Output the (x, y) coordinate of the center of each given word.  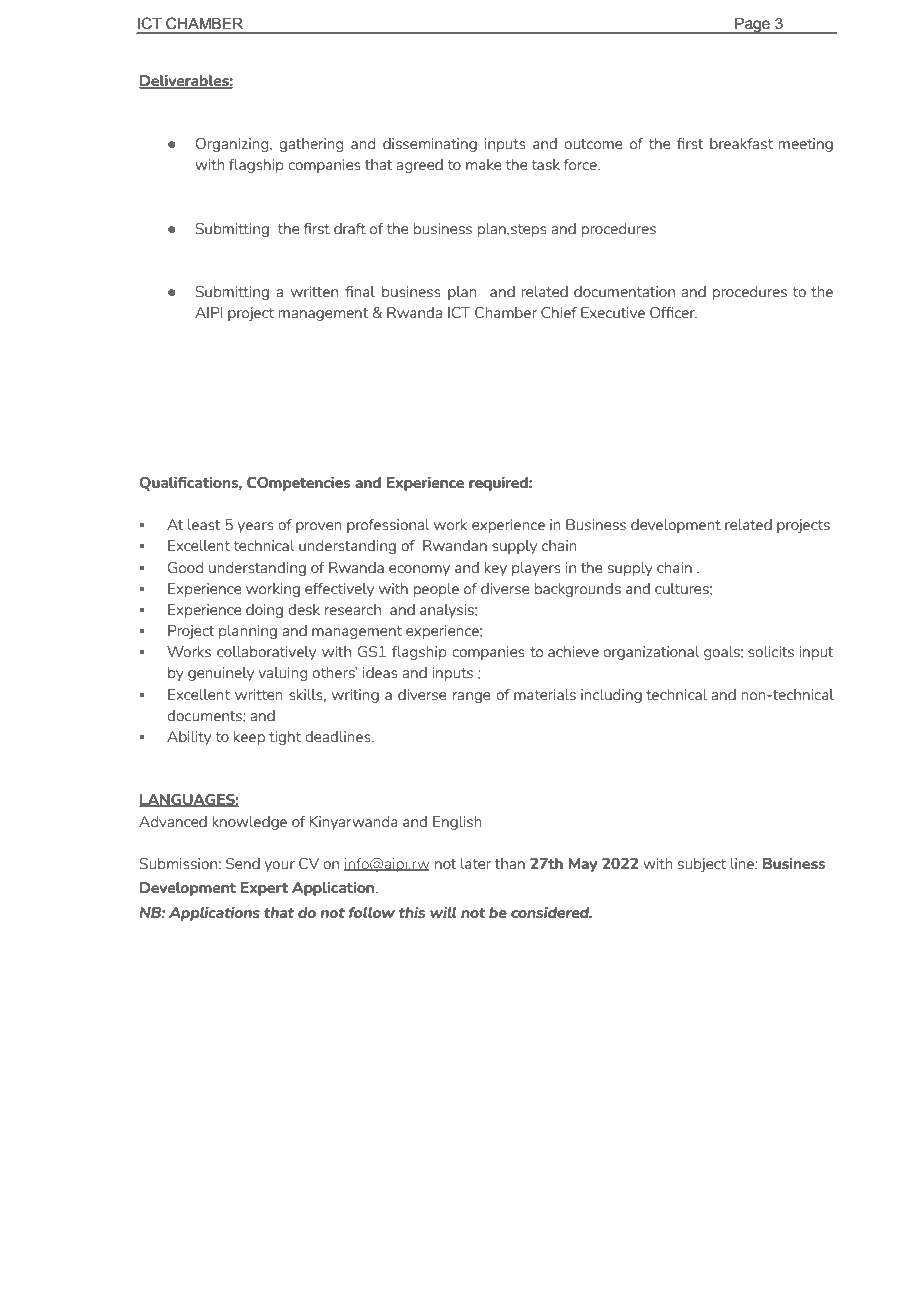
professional (388, 526)
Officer (673, 312)
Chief (559, 312)
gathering (311, 145)
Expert (264, 889)
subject (702, 865)
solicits (771, 651)
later (476, 863)
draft (350, 228)
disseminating (430, 145)
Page (752, 26)
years (256, 527)
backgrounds (577, 590)
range (472, 697)
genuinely (221, 674)
